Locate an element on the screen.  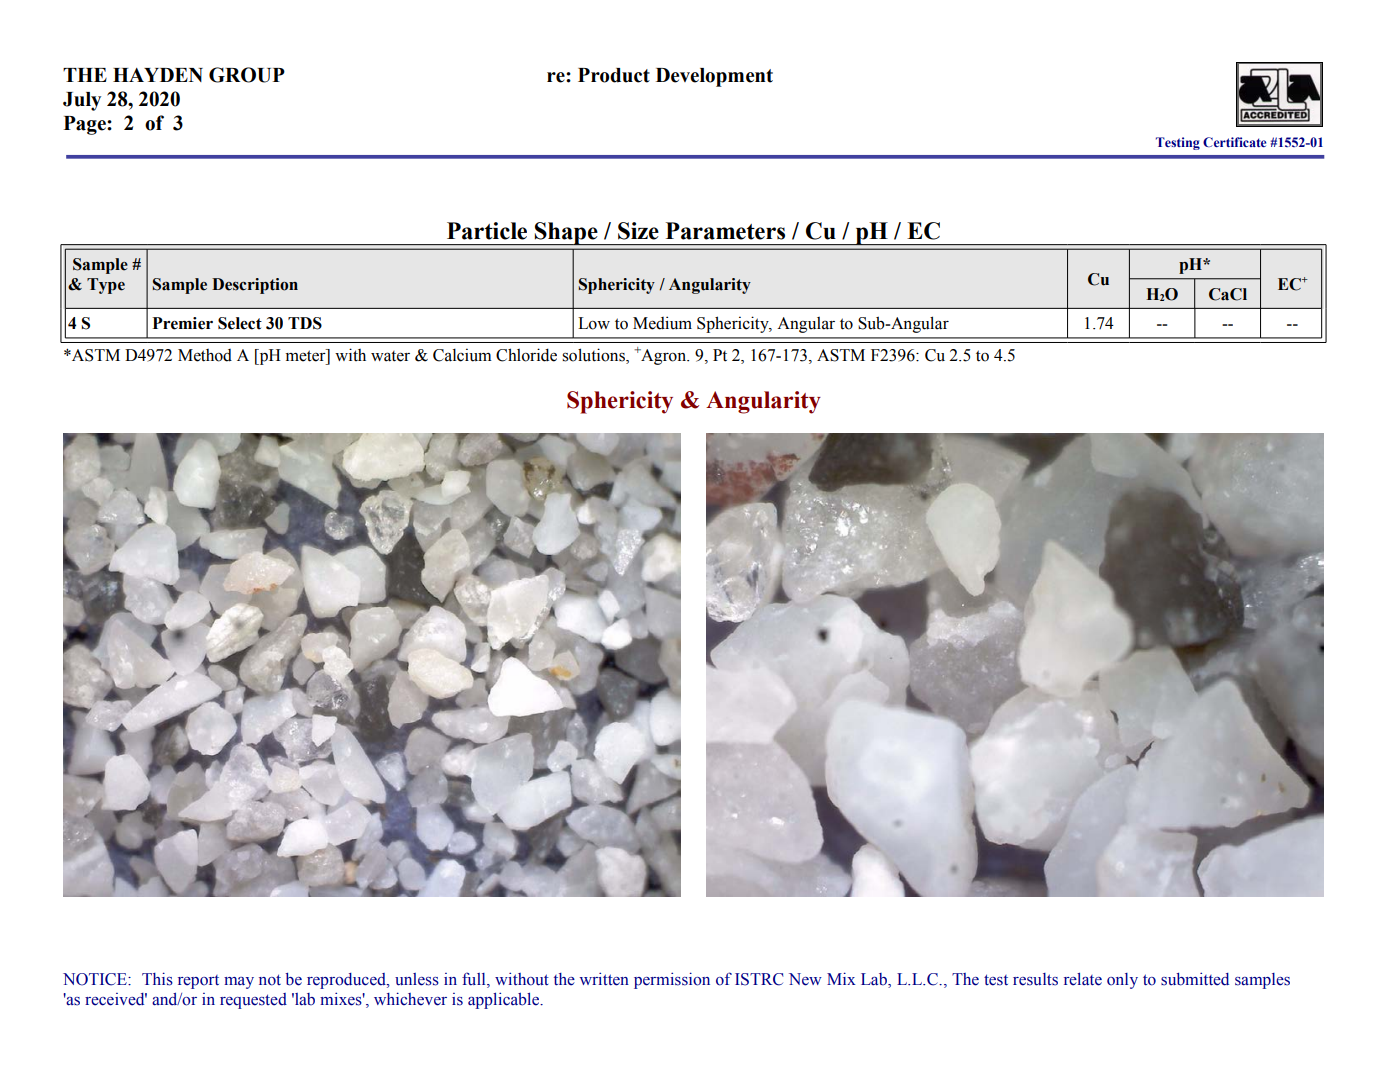
solutions is located at coordinates (594, 356).
